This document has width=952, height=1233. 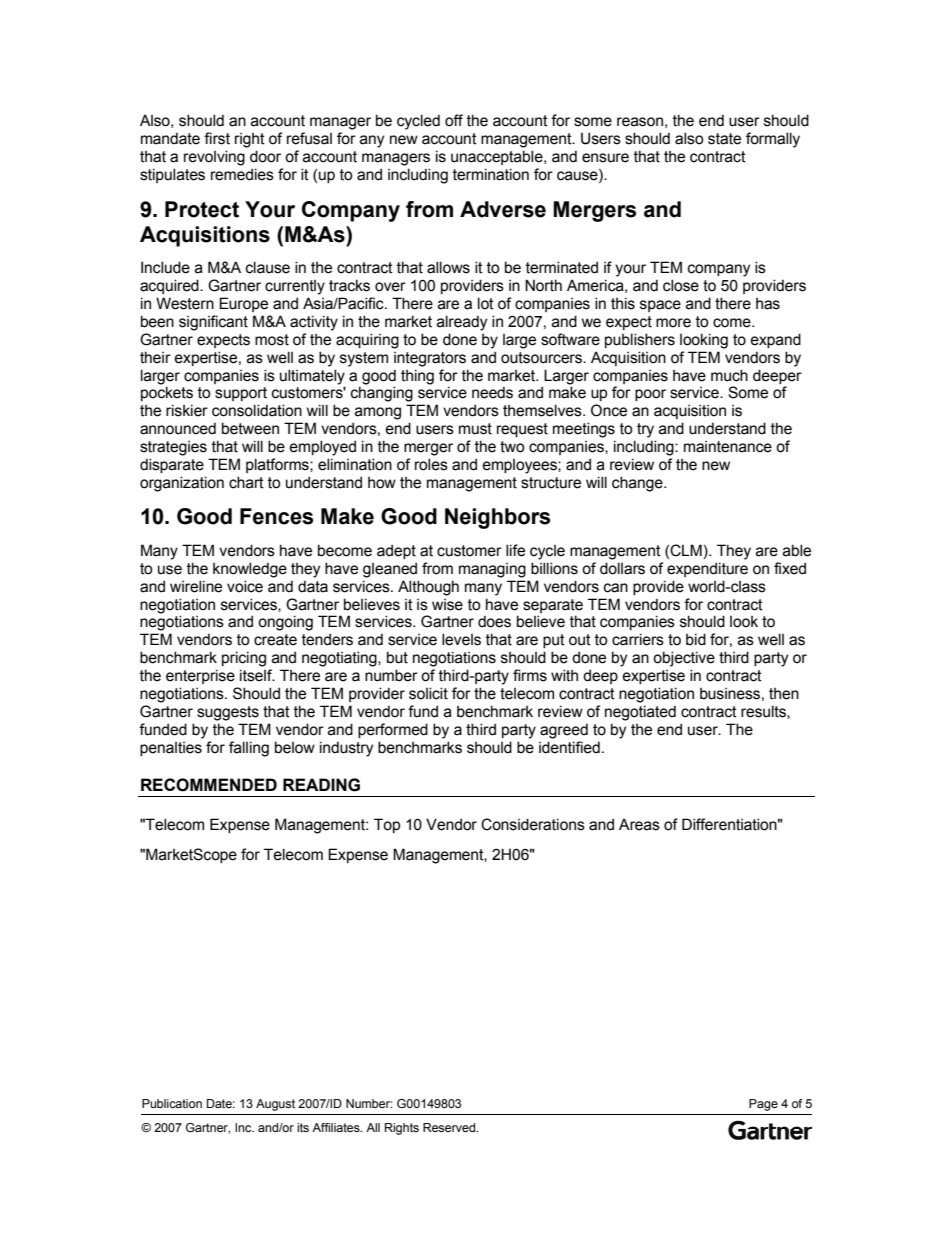 I want to click on termination, so click(x=491, y=174).
